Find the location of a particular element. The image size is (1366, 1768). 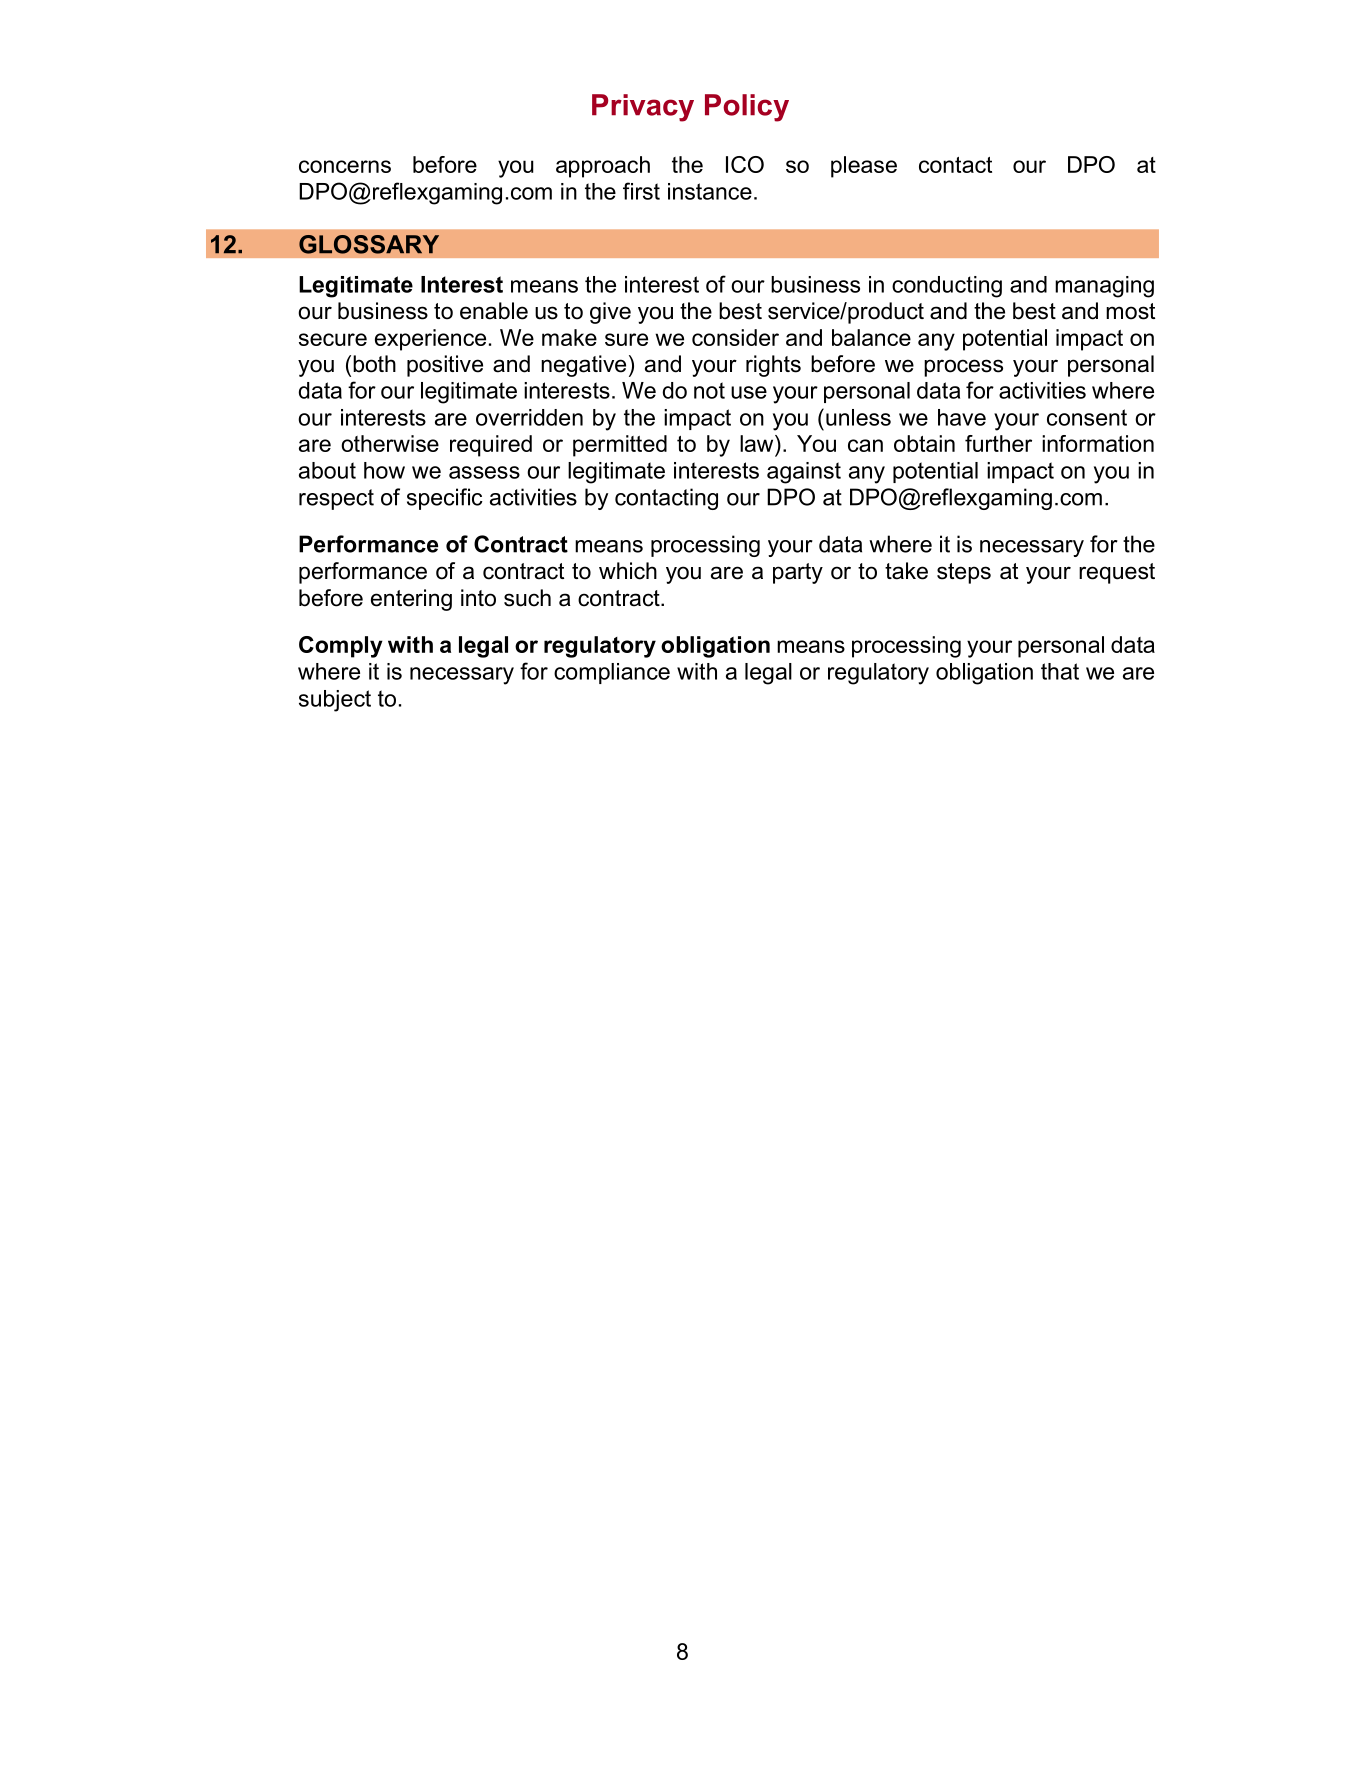

concerns is located at coordinates (345, 166).
